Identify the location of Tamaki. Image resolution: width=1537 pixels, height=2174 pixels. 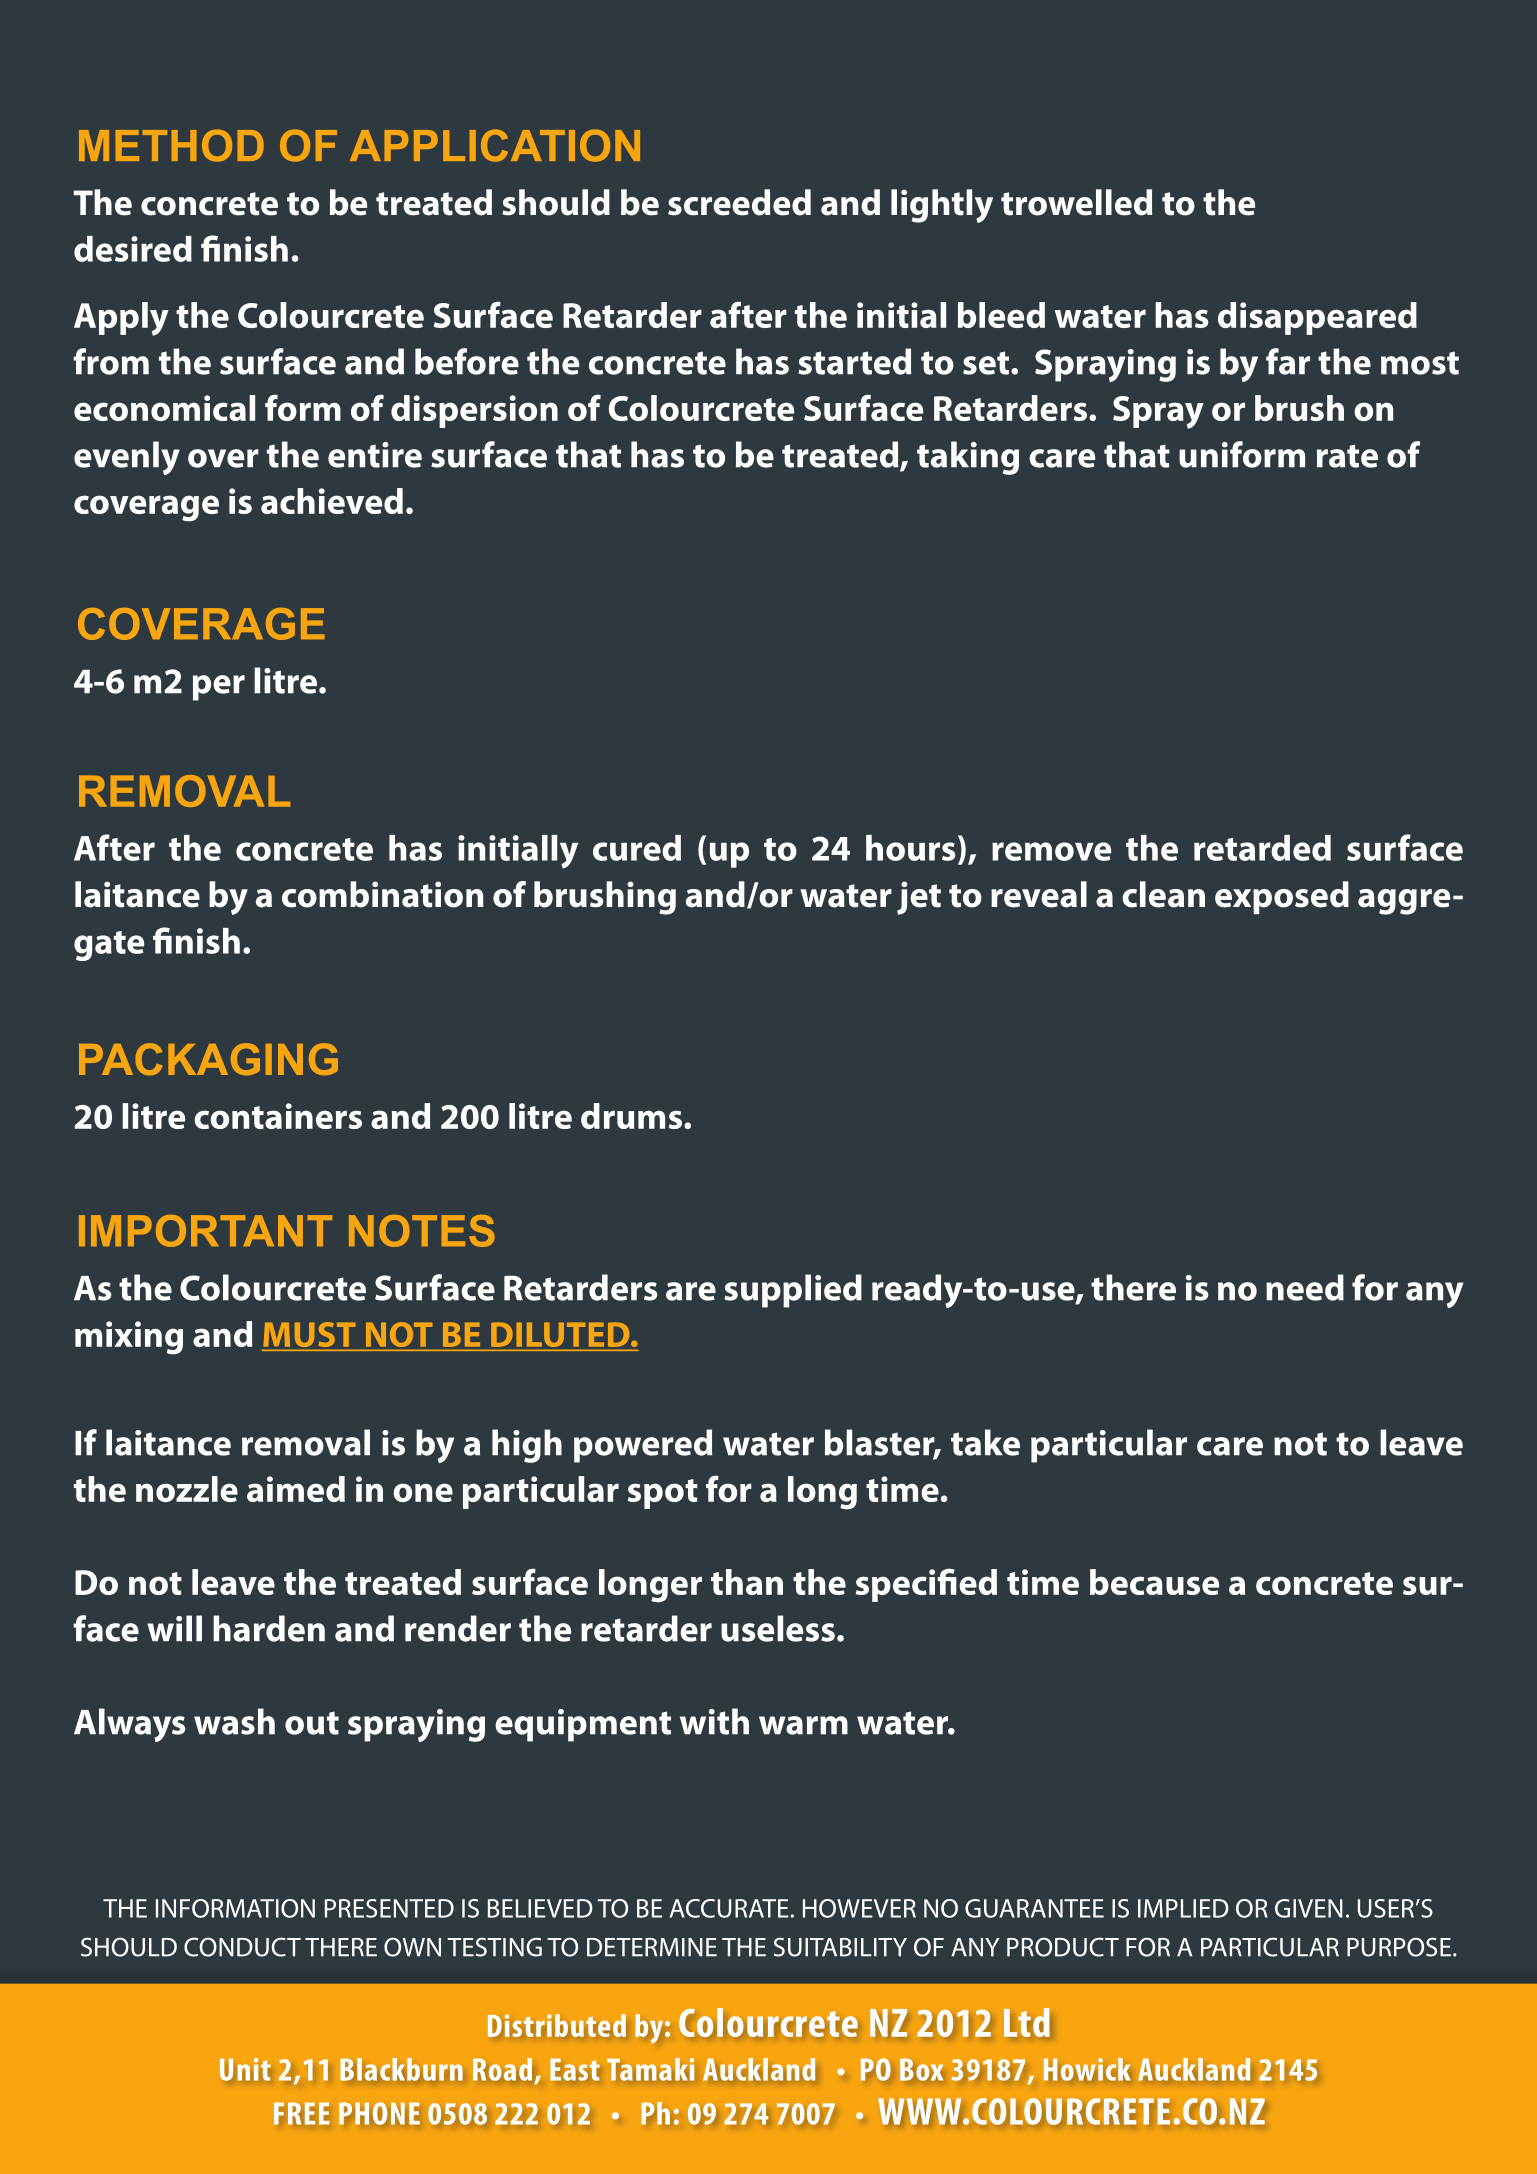
(650, 2069).
